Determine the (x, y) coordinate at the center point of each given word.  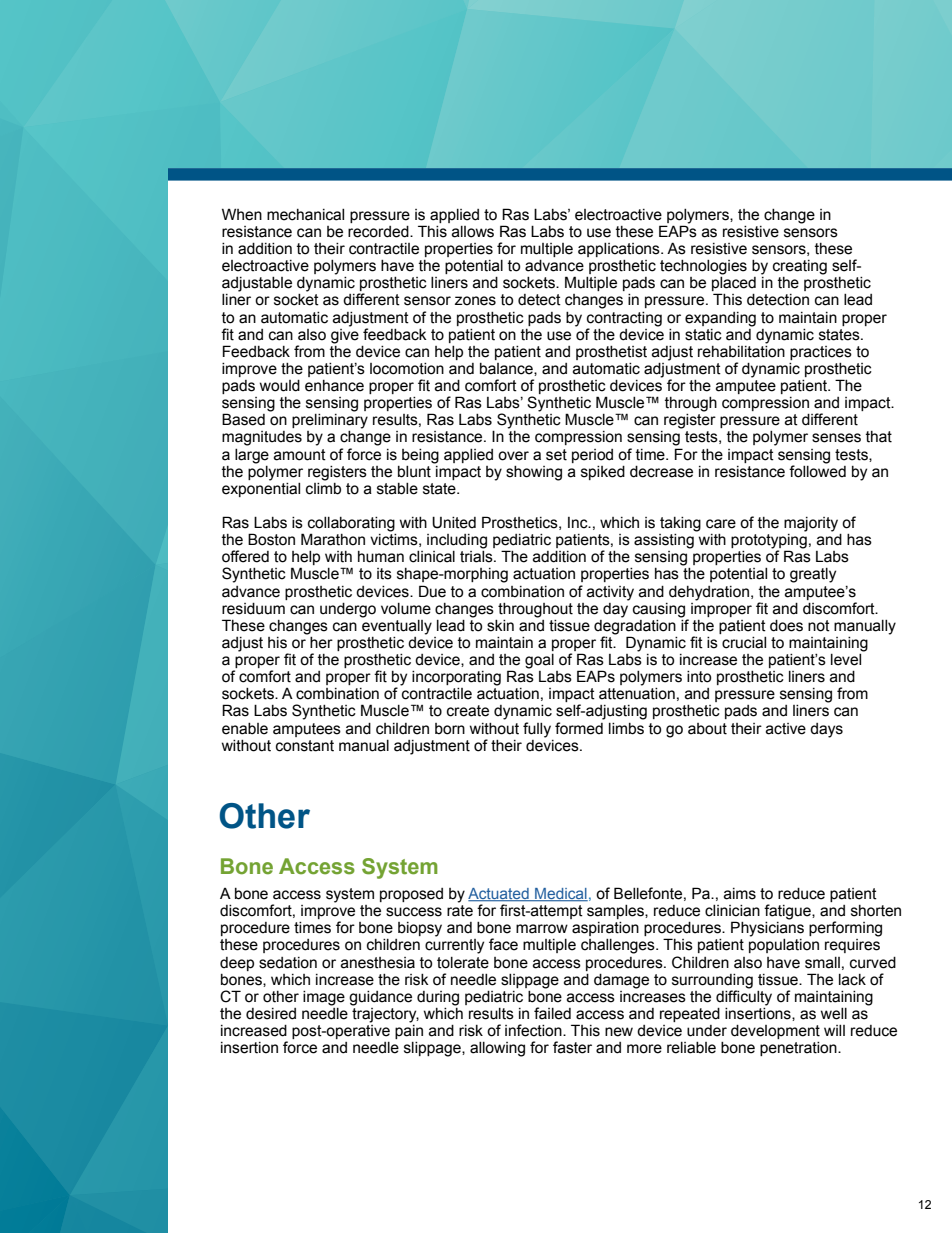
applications (620, 250)
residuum (253, 609)
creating (800, 267)
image (324, 998)
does (786, 626)
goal (539, 661)
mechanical (305, 215)
